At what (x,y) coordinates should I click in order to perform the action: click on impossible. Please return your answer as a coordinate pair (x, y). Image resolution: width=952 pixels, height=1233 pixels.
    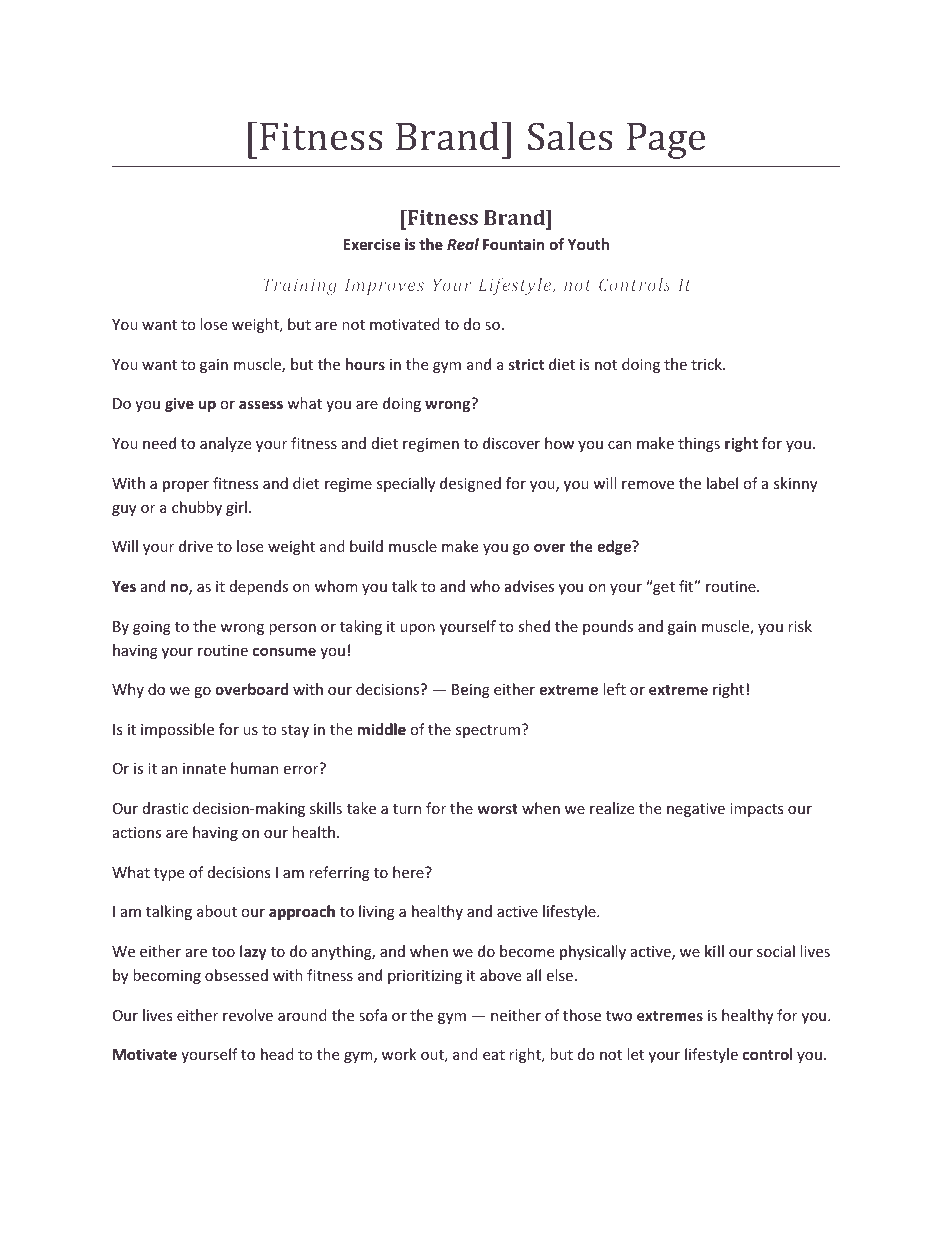
    Looking at the image, I should click on (177, 730).
